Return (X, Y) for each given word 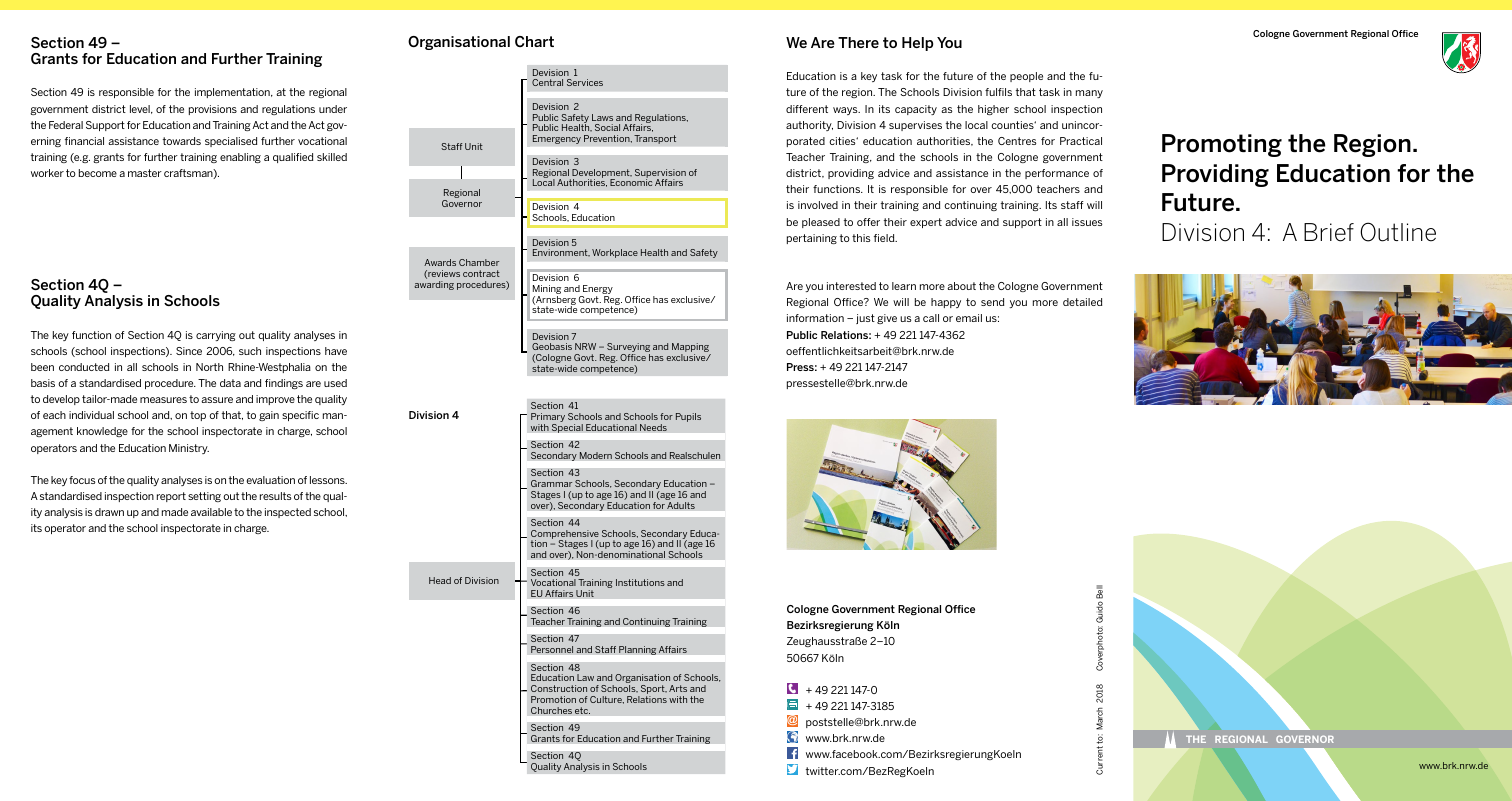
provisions (213, 110)
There (858, 42)
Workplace (615, 253)
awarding (434, 285)
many (1089, 94)
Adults (681, 505)
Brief (1329, 232)
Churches (551, 710)
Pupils (688, 417)
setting (204, 497)
